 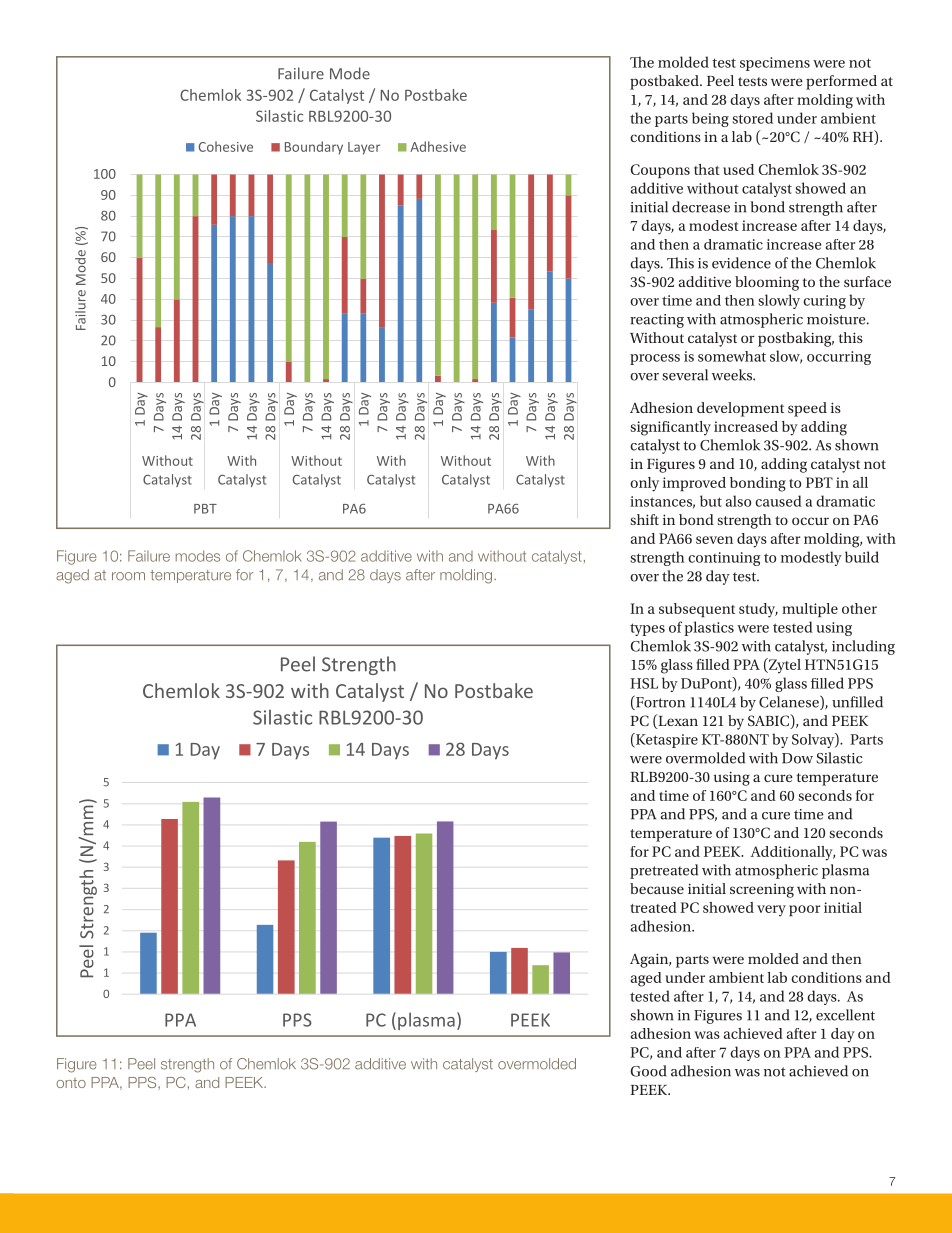 What do you see at coordinates (647, 629) in the screenshot?
I see `types` at bounding box center [647, 629].
